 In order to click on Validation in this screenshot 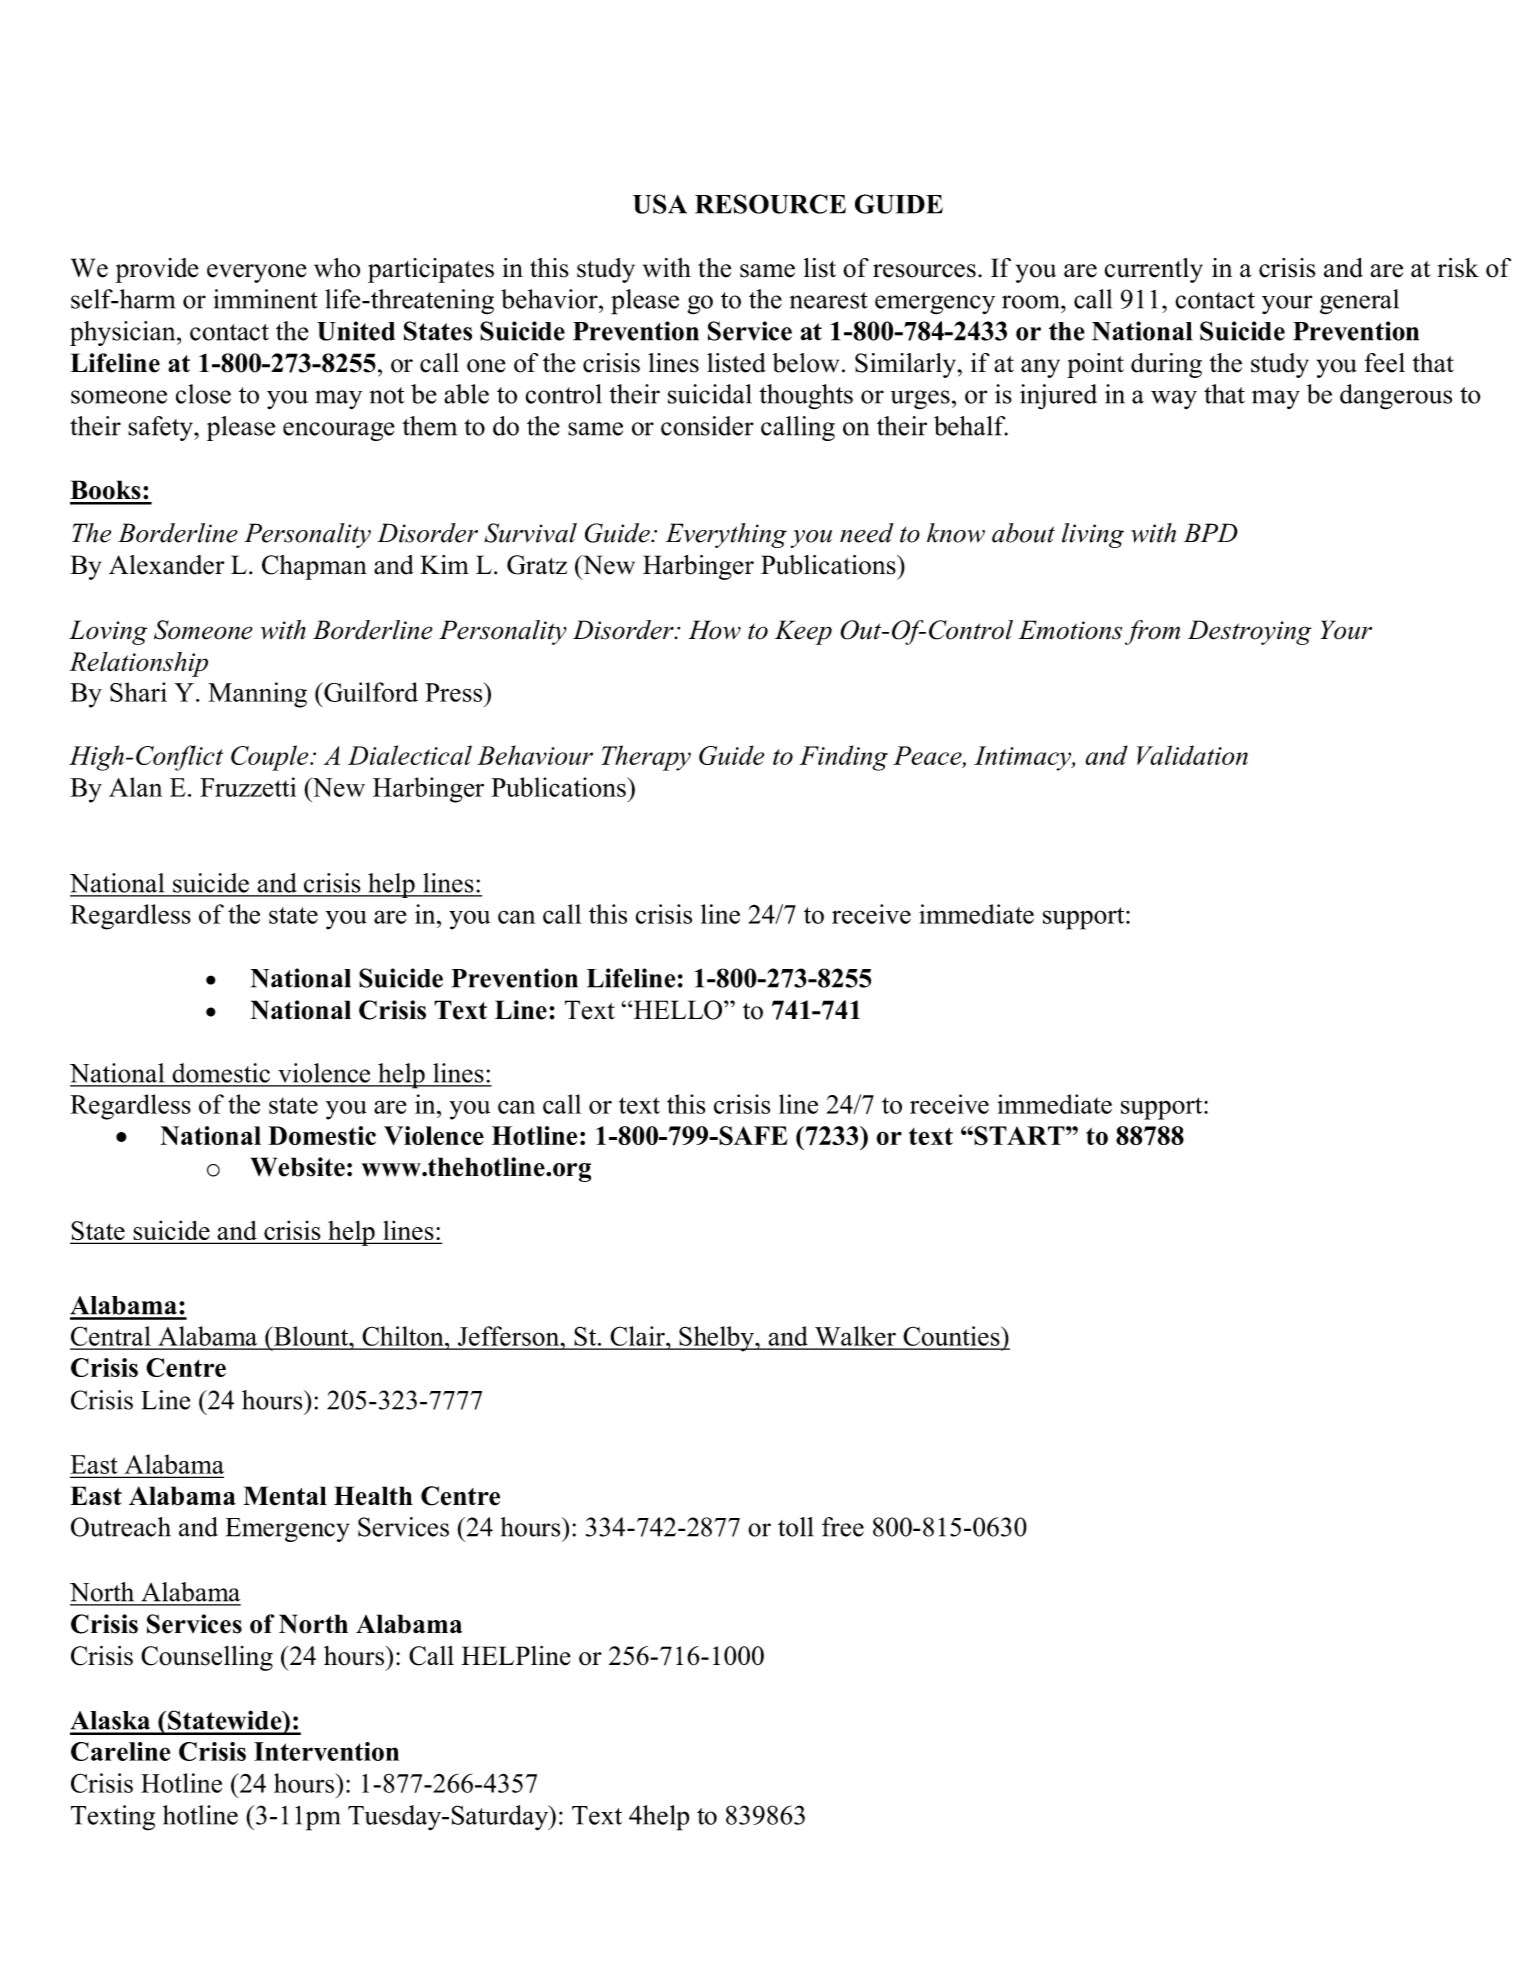, I will do `click(1192, 755)`.
